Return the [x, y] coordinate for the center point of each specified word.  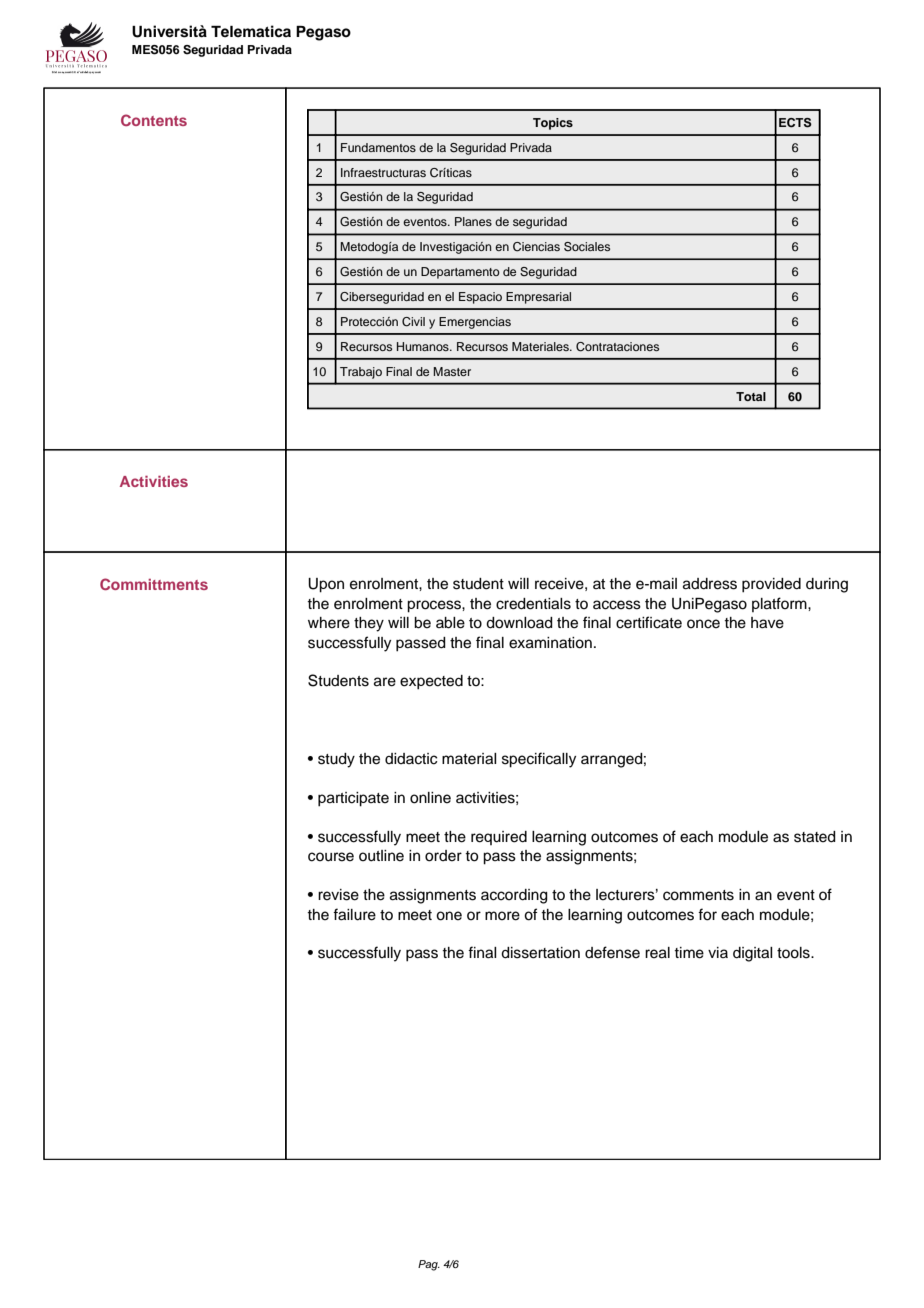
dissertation [540, 953]
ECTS [795, 123]
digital [753, 954]
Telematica [251, 31]
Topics [553, 124]
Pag [429, 1265]
